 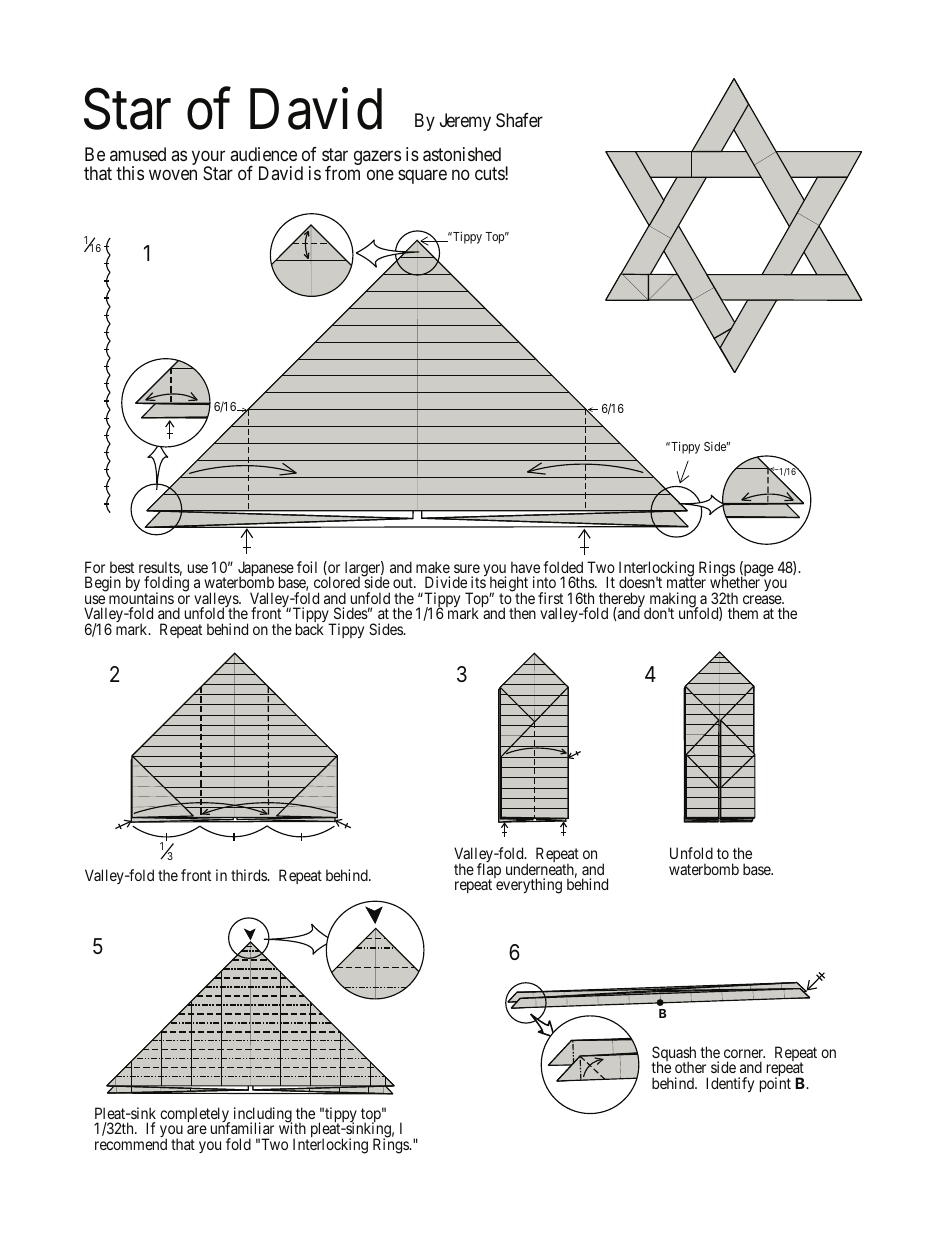 What do you see at coordinates (529, 886) in the screenshot?
I see `everything` at bounding box center [529, 886].
